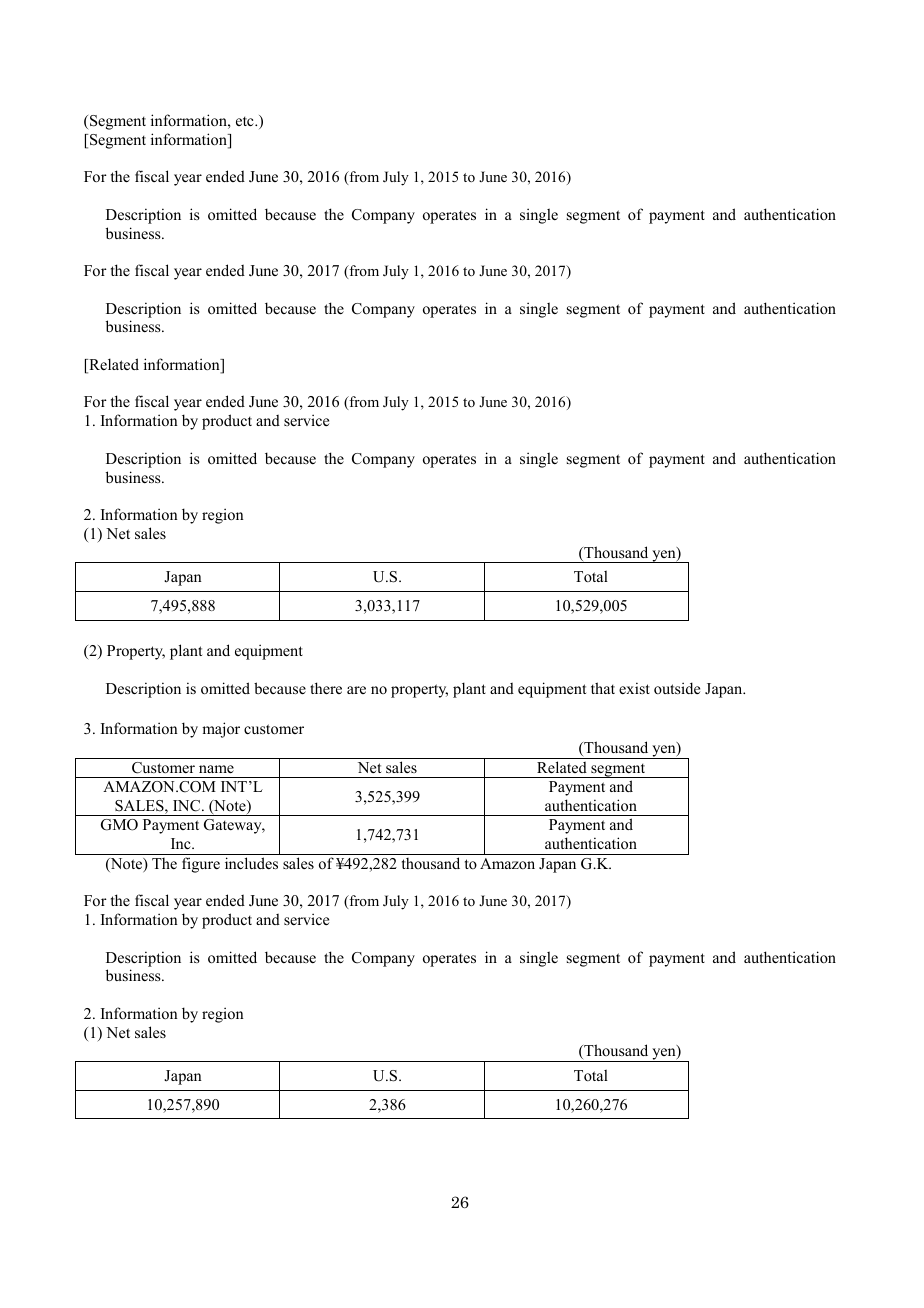 This screenshot has width=924, height=1308. Describe the element at coordinates (216, 769) in the screenshot. I see `name` at that location.
